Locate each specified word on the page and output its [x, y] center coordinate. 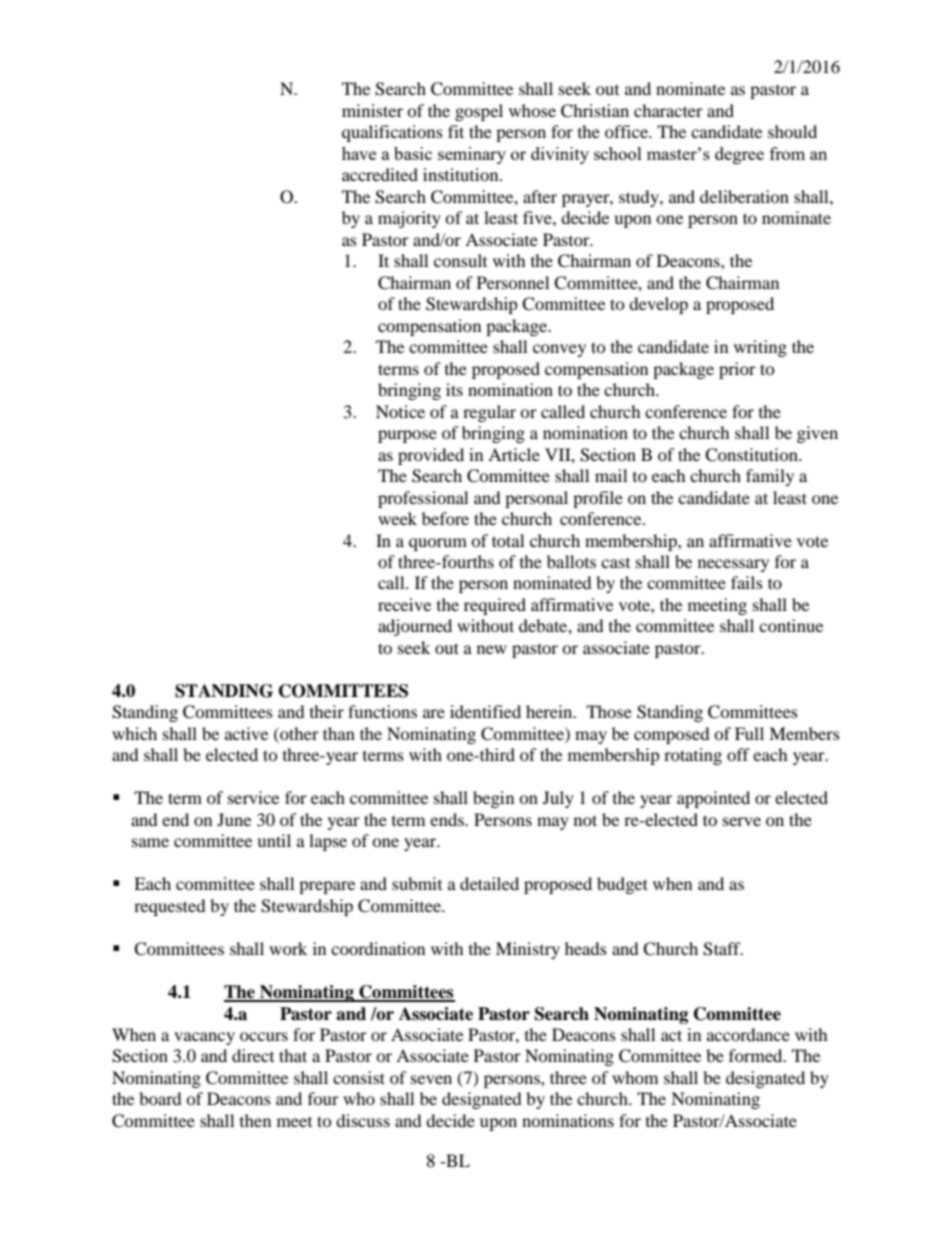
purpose [407, 436]
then [255, 1120]
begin [493, 799]
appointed [713, 799]
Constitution [752, 455]
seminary [472, 155]
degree [739, 155]
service [253, 797]
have [359, 153]
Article [514, 454]
